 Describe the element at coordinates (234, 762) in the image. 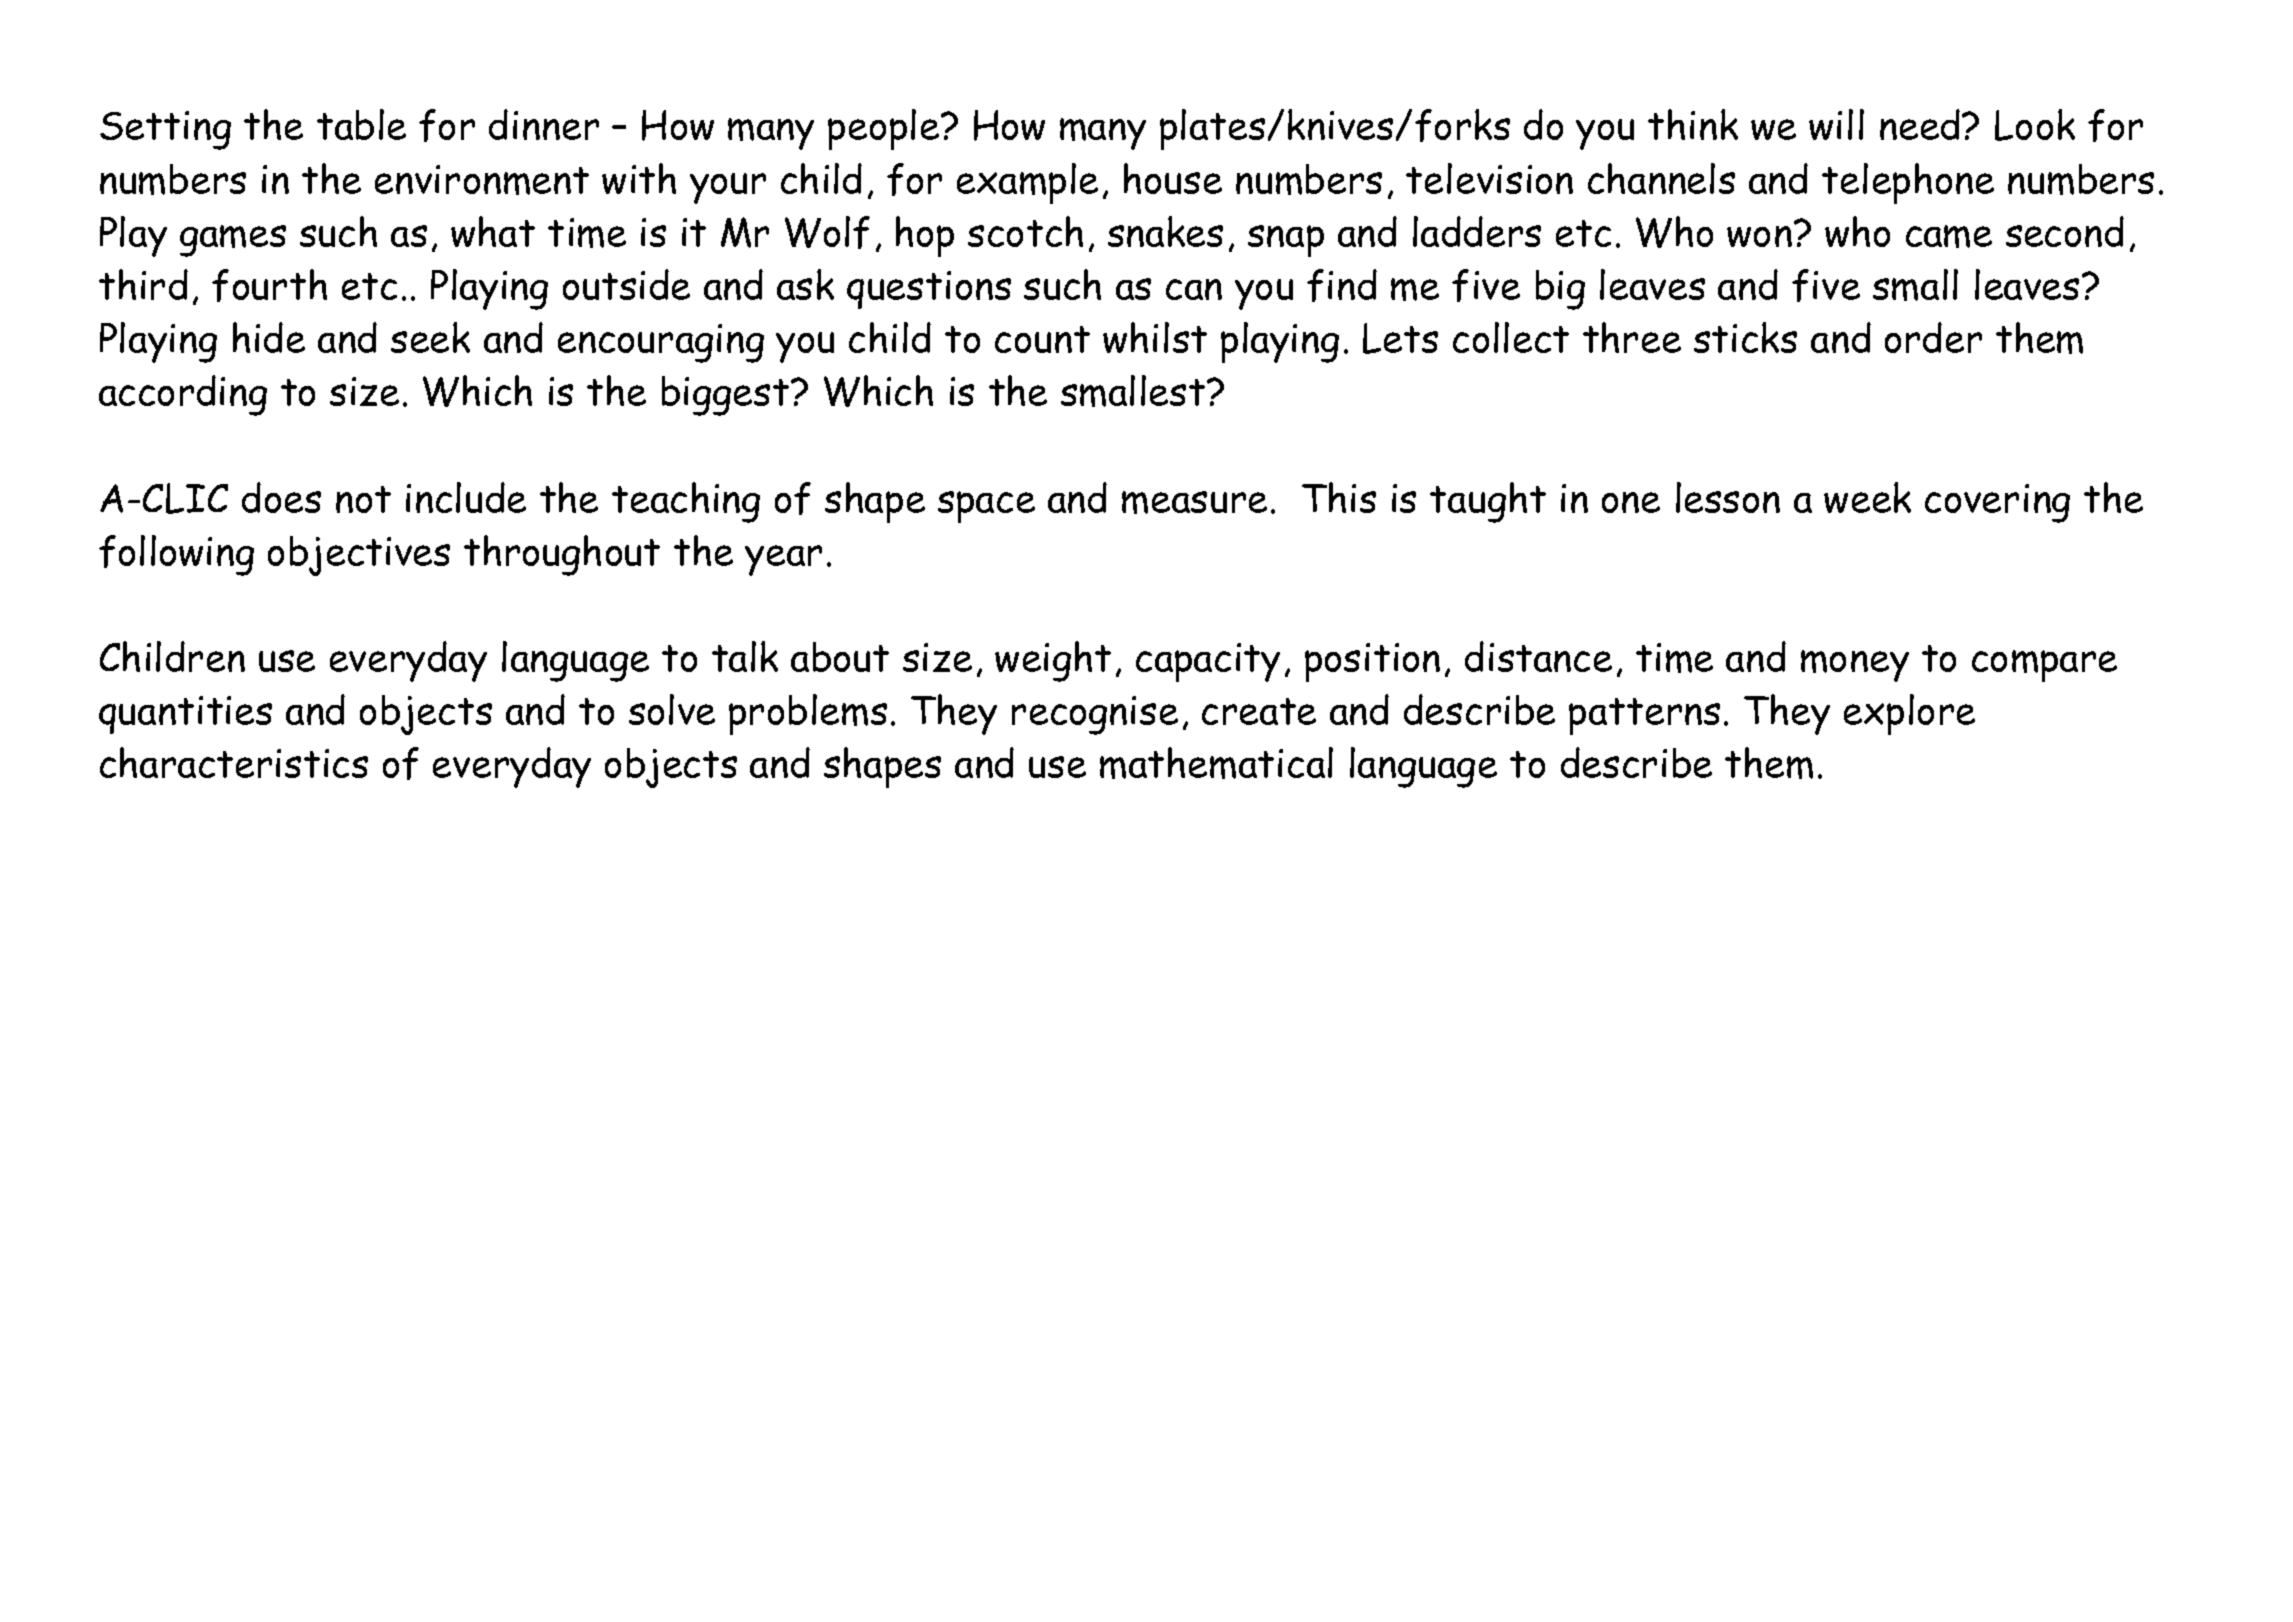

I see `characteristics` at that location.
